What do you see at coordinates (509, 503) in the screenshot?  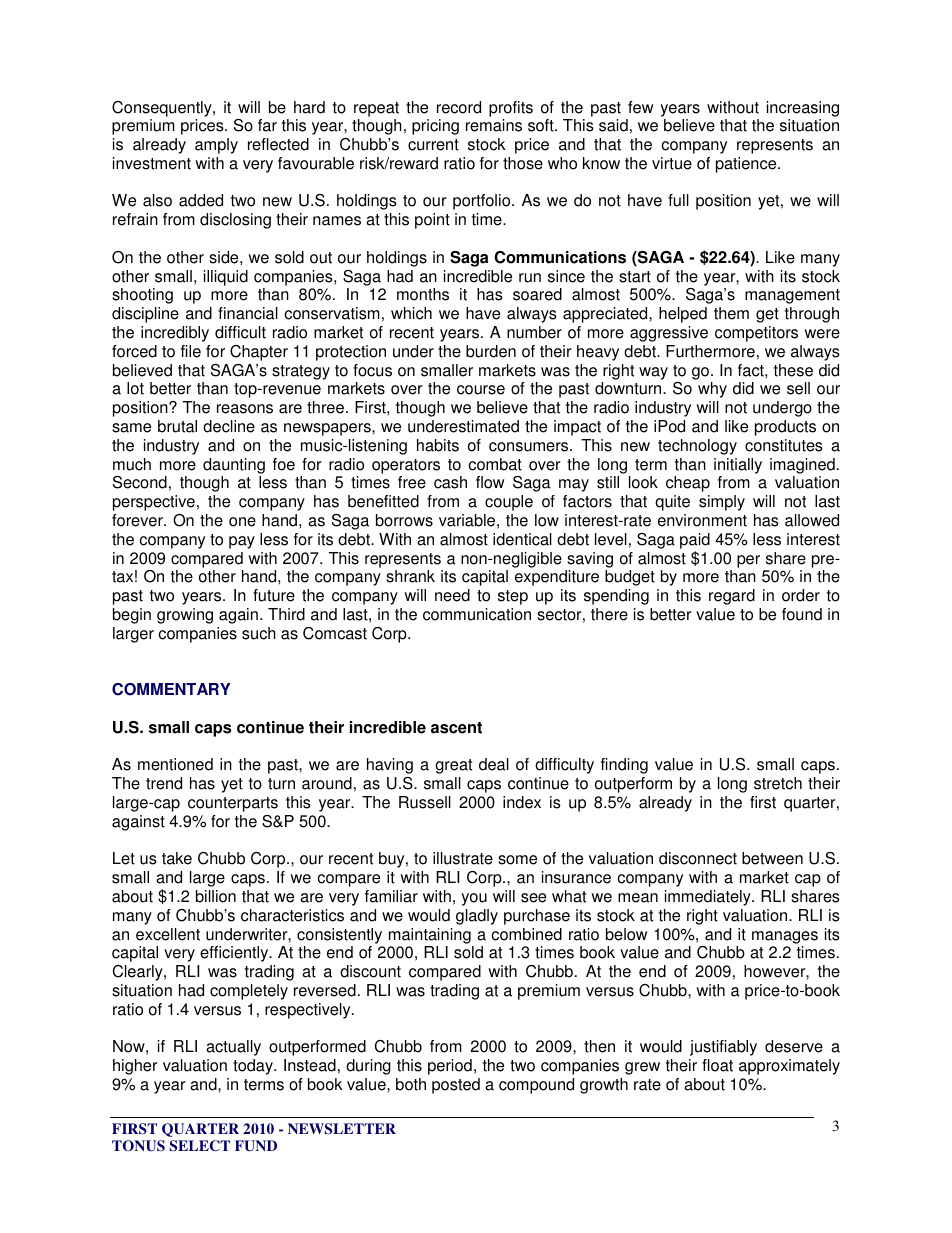 I see `couple` at bounding box center [509, 503].
